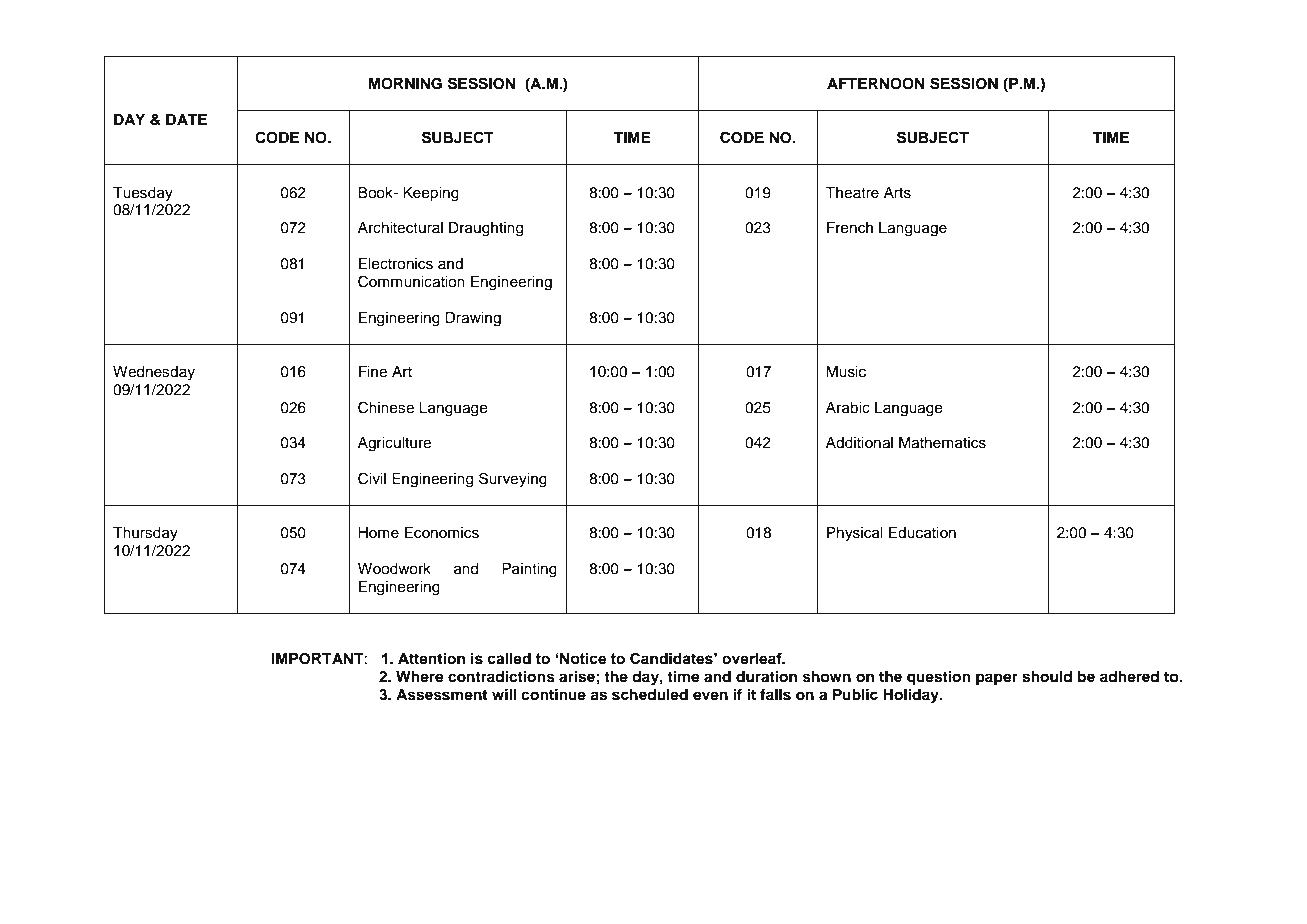  What do you see at coordinates (650, 695) in the screenshot?
I see `scheduled` at bounding box center [650, 695].
